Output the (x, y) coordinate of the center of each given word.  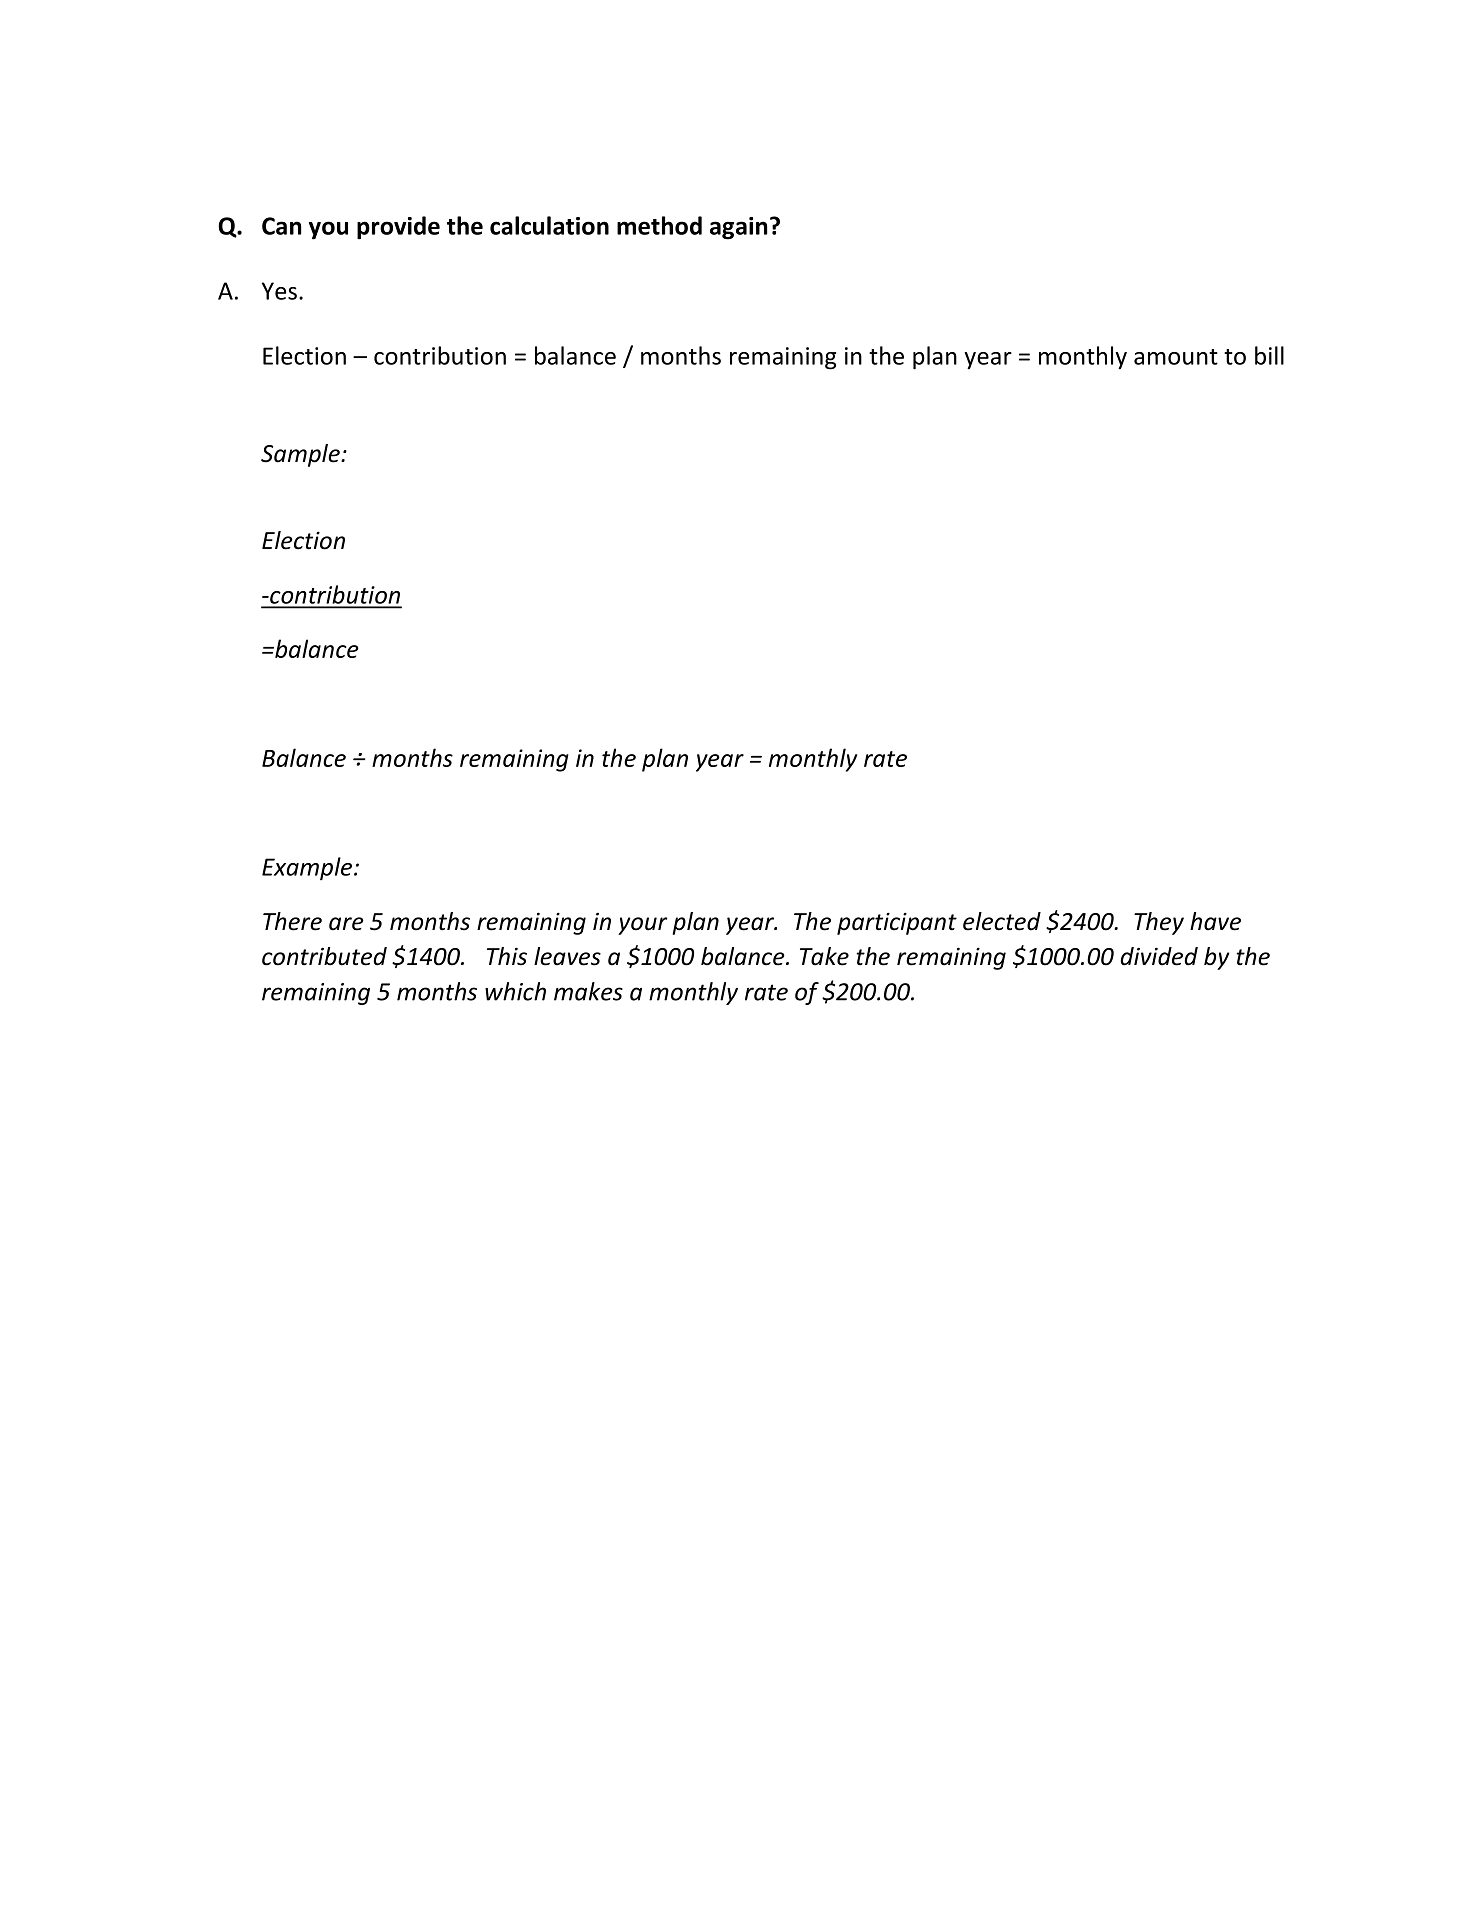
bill (1269, 355)
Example (308, 869)
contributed (324, 956)
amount (1176, 357)
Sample (301, 455)
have (1215, 921)
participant (897, 923)
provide (398, 228)
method (659, 225)
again (739, 228)
